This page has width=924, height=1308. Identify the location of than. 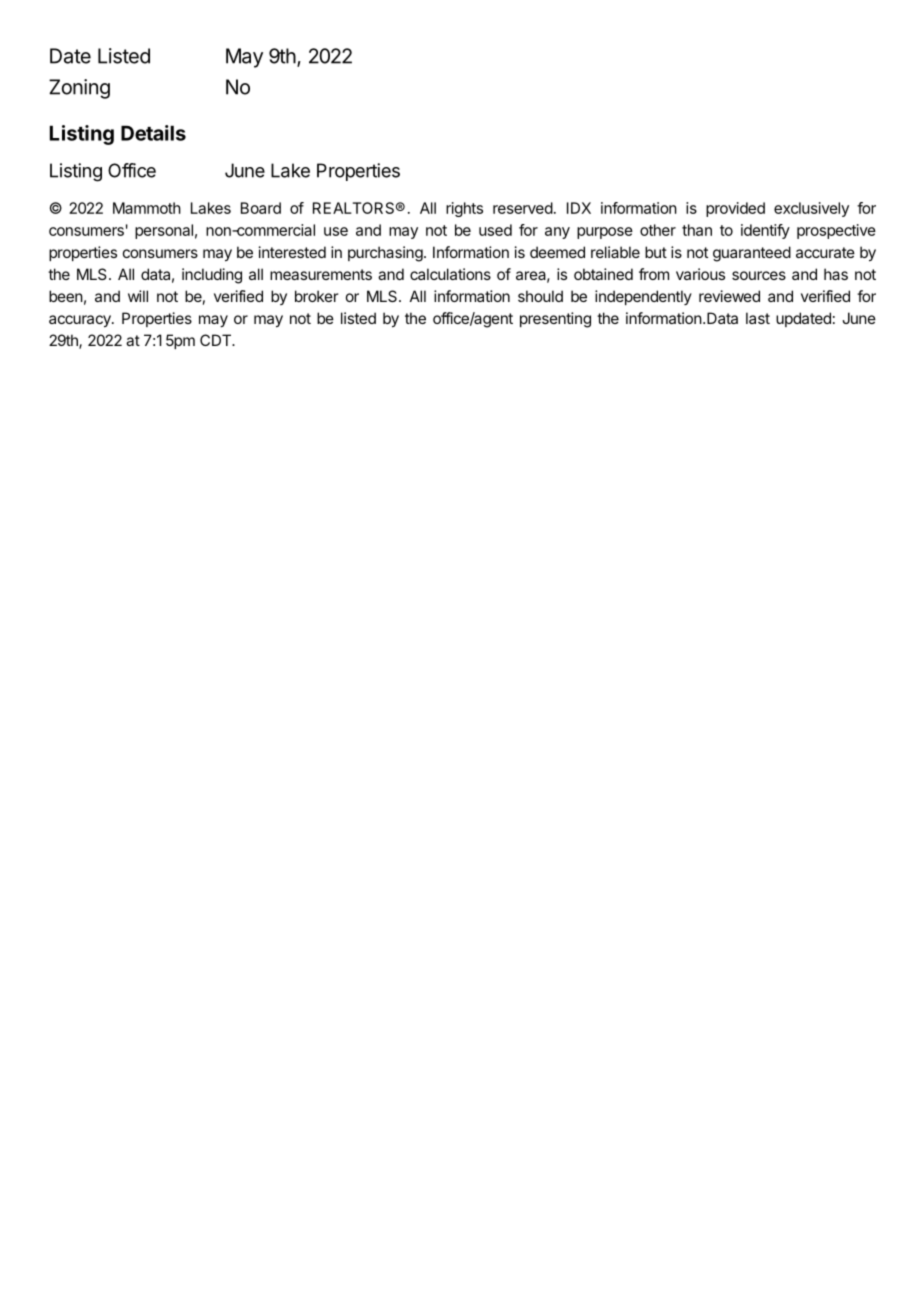
(697, 230).
